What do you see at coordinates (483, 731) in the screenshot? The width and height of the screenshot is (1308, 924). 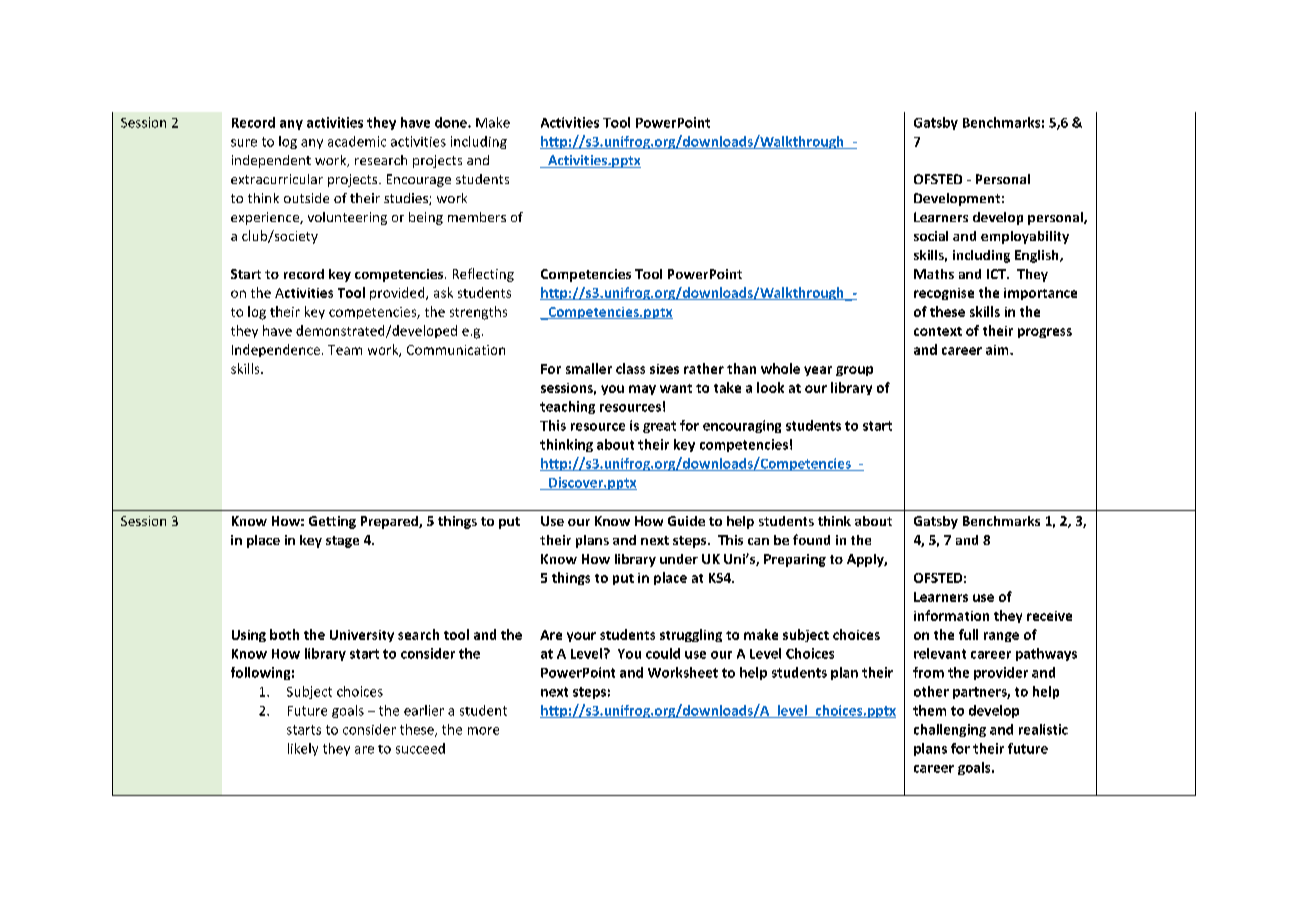 I see `more` at bounding box center [483, 731].
